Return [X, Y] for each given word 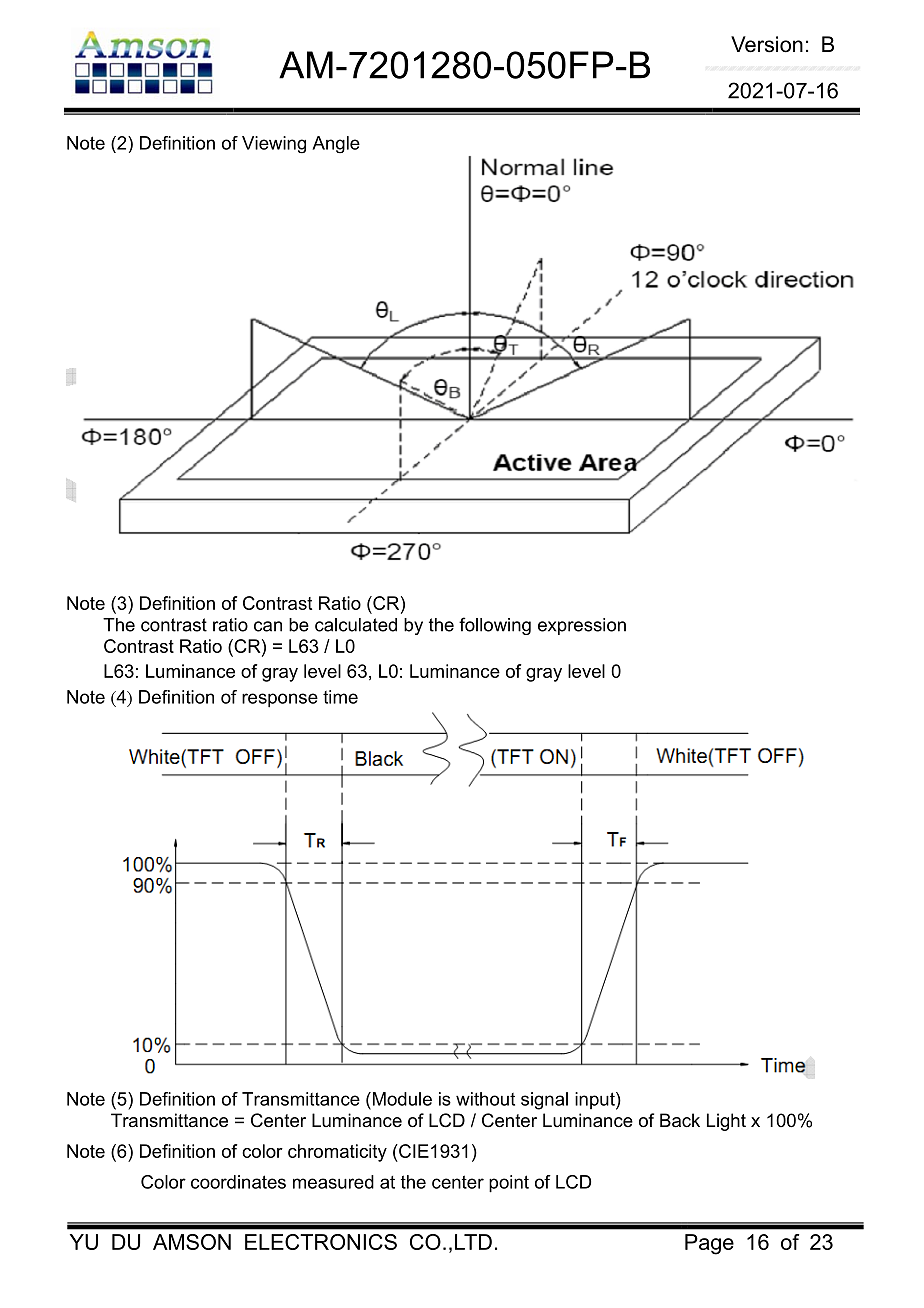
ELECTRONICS [321, 1242]
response [280, 700]
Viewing [274, 145]
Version [767, 44]
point [509, 1184]
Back [680, 1120]
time [340, 697]
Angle [336, 144]
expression [582, 626]
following [495, 626]
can [268, 626]
